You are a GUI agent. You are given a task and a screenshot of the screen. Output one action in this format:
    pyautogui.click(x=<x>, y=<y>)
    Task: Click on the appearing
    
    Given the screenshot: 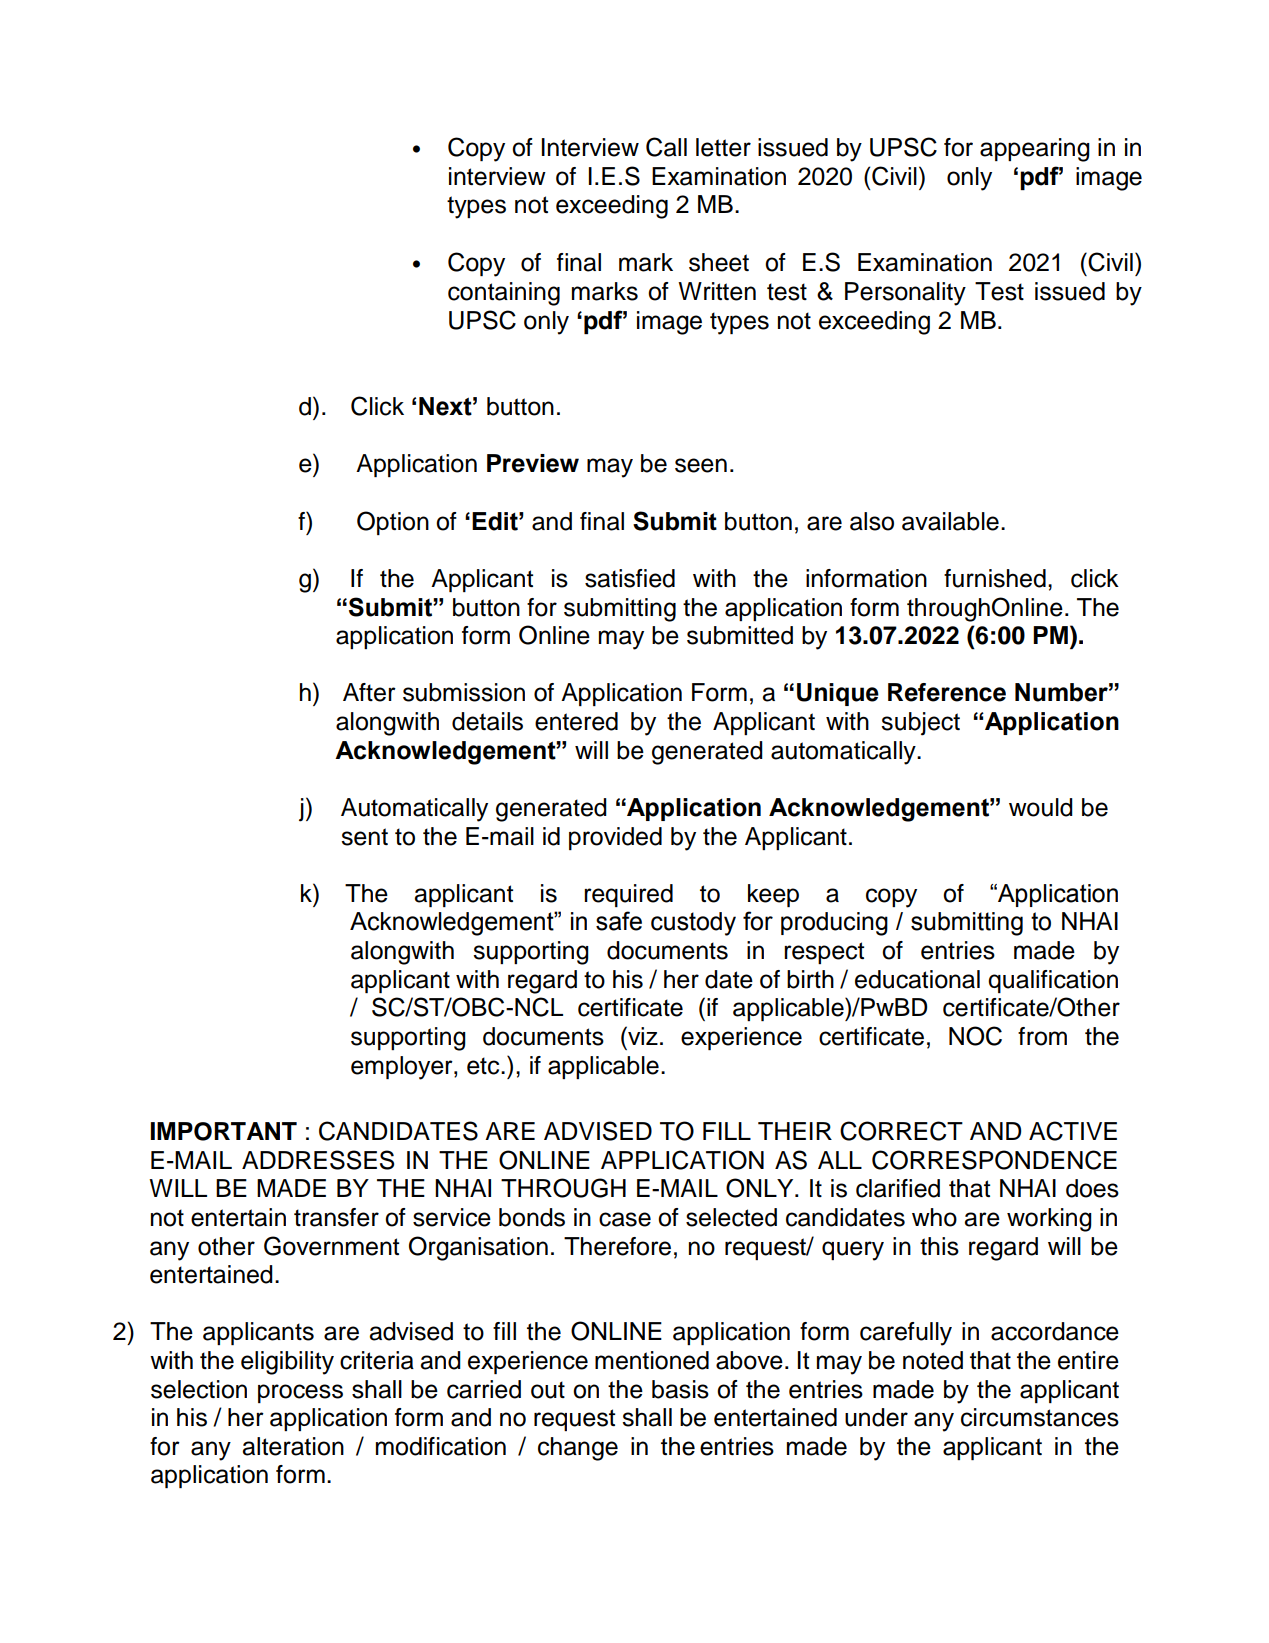 What is the action you would take?
    pyautogui.click(x=1035, y=150)
